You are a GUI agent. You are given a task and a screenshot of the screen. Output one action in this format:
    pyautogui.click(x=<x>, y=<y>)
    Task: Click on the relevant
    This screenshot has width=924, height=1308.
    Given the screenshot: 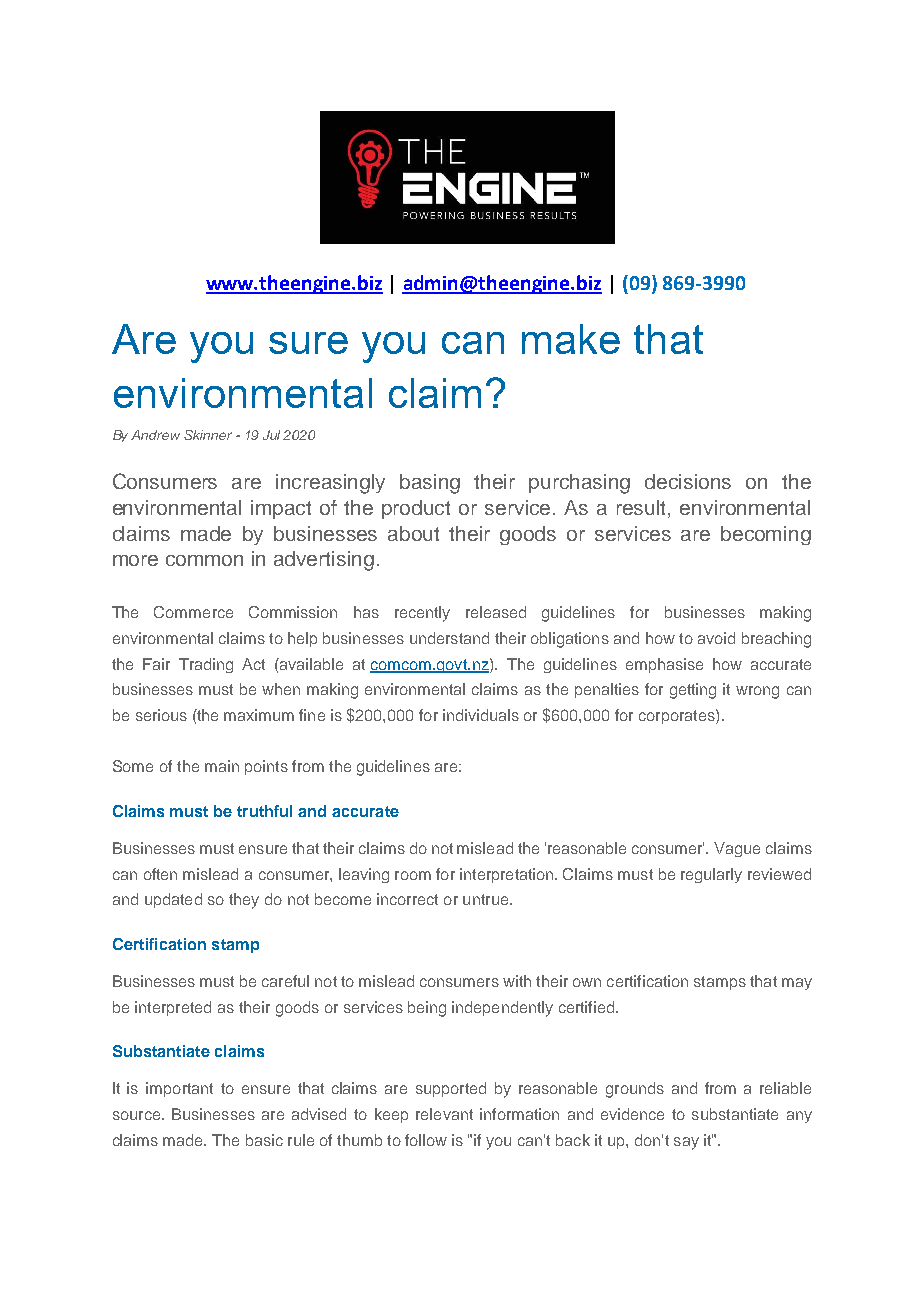 What is the action you would take?
    pyautogui.click(x=444, y=1114)
